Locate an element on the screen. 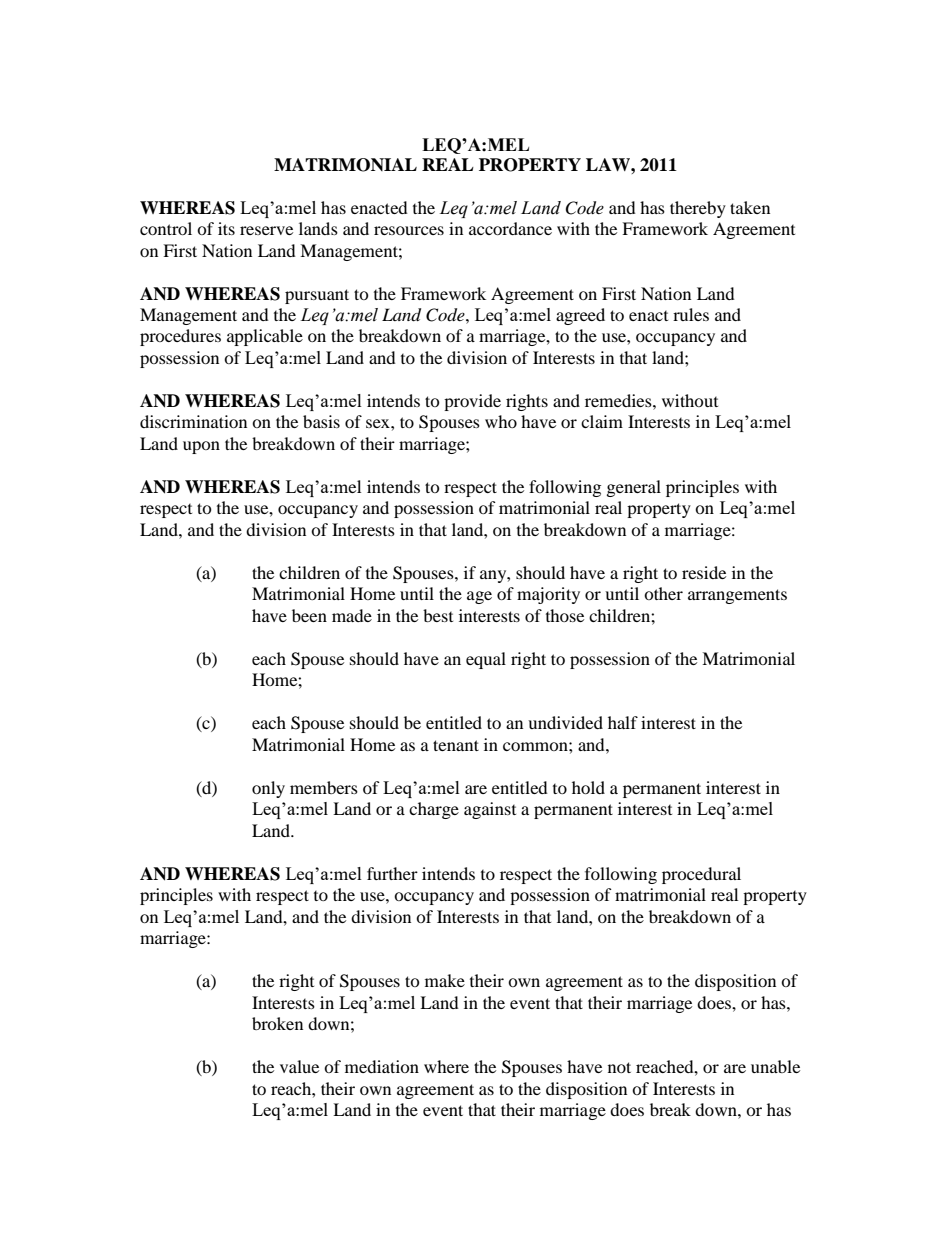  broken is located at coordinates (277, 1023).
